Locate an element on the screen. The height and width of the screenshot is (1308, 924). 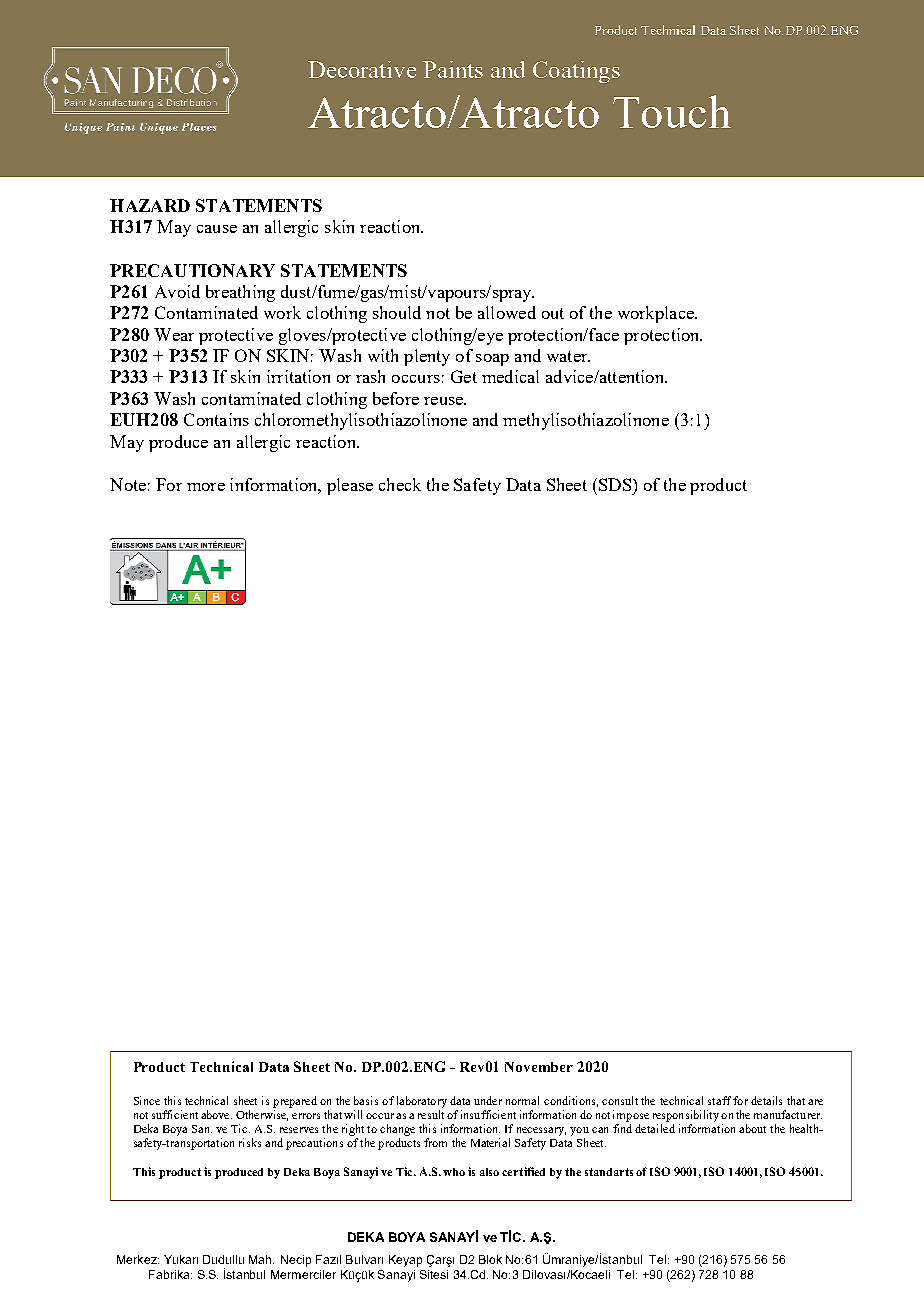
HAZARD is located at coordinates (150, 205).
